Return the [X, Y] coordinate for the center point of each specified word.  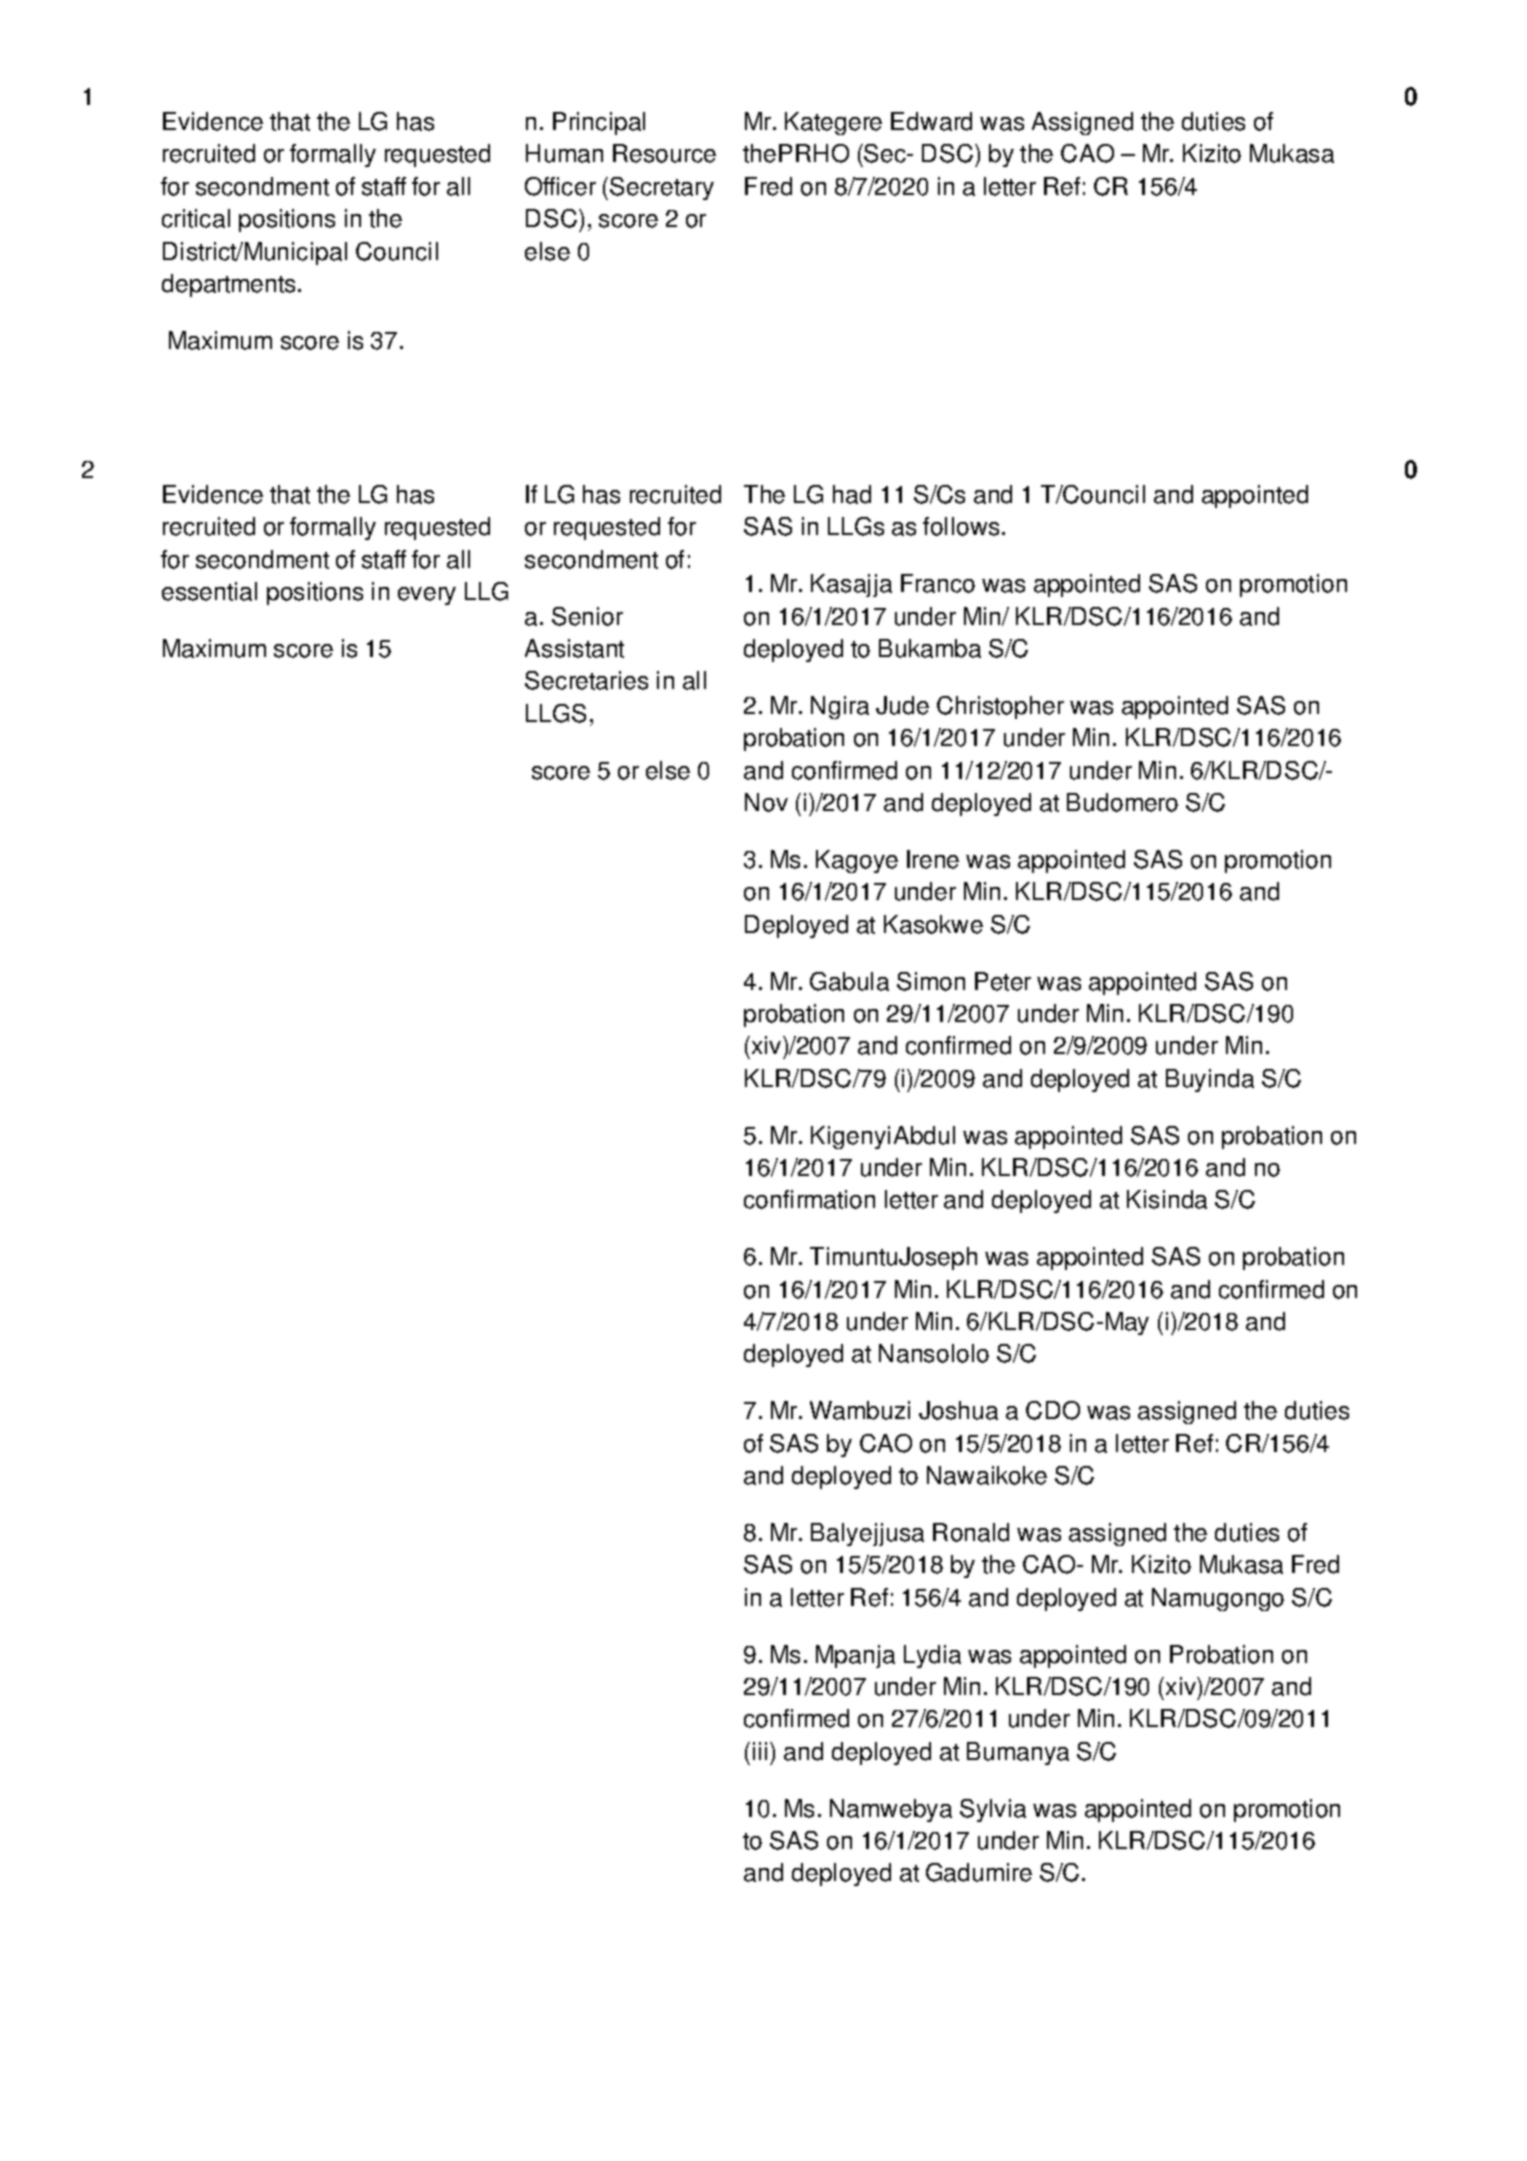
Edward [931, 121]
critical [196, 218]
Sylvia [993, 1810]
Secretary [662, 188]
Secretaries [586, 680]
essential [209, 591]
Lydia [932, 1656]
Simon [931, 981]
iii [760, 1751]
